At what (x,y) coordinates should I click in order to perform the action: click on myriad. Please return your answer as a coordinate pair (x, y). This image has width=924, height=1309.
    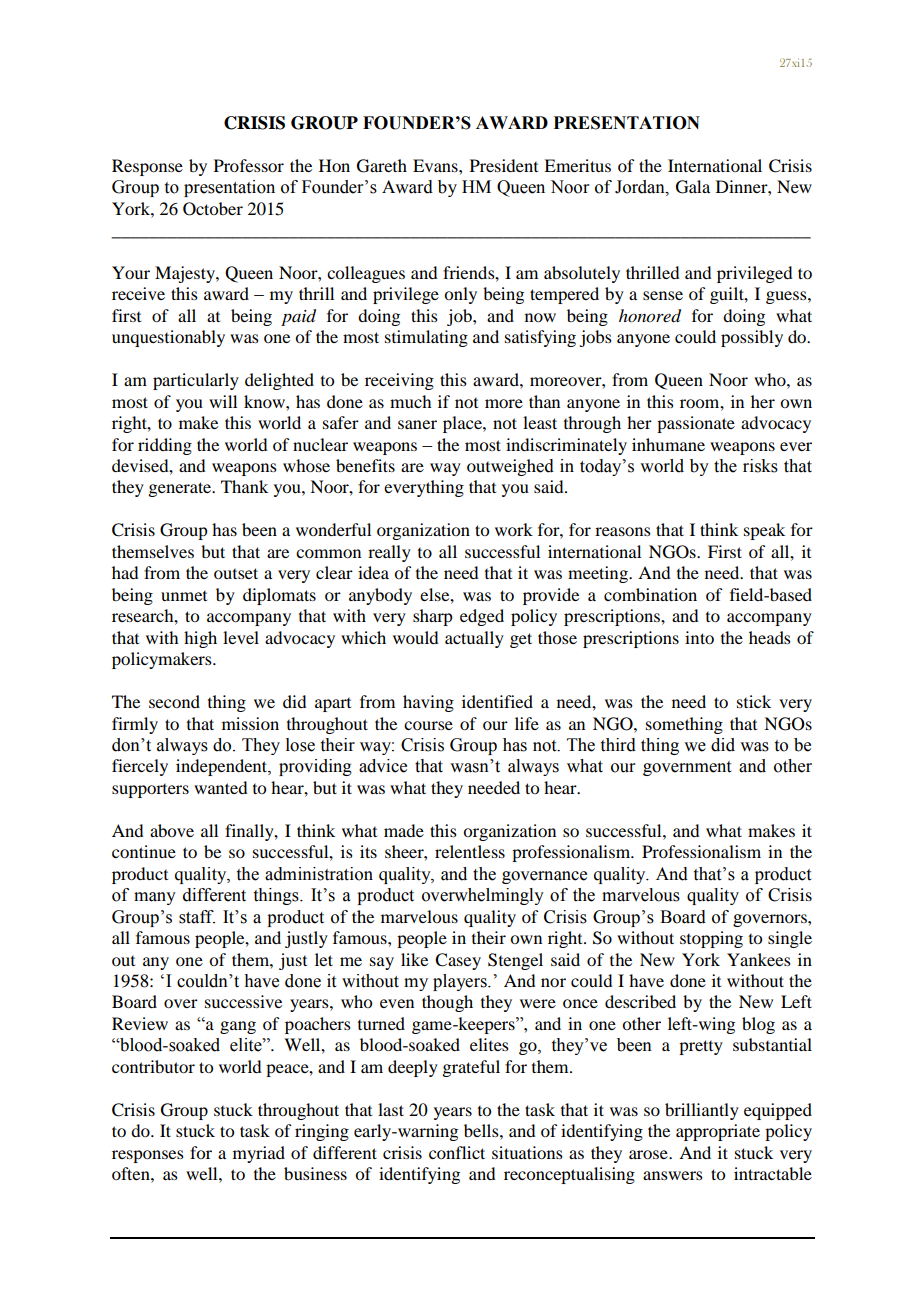
    Looking at the image, I should click on (259, 1154).
